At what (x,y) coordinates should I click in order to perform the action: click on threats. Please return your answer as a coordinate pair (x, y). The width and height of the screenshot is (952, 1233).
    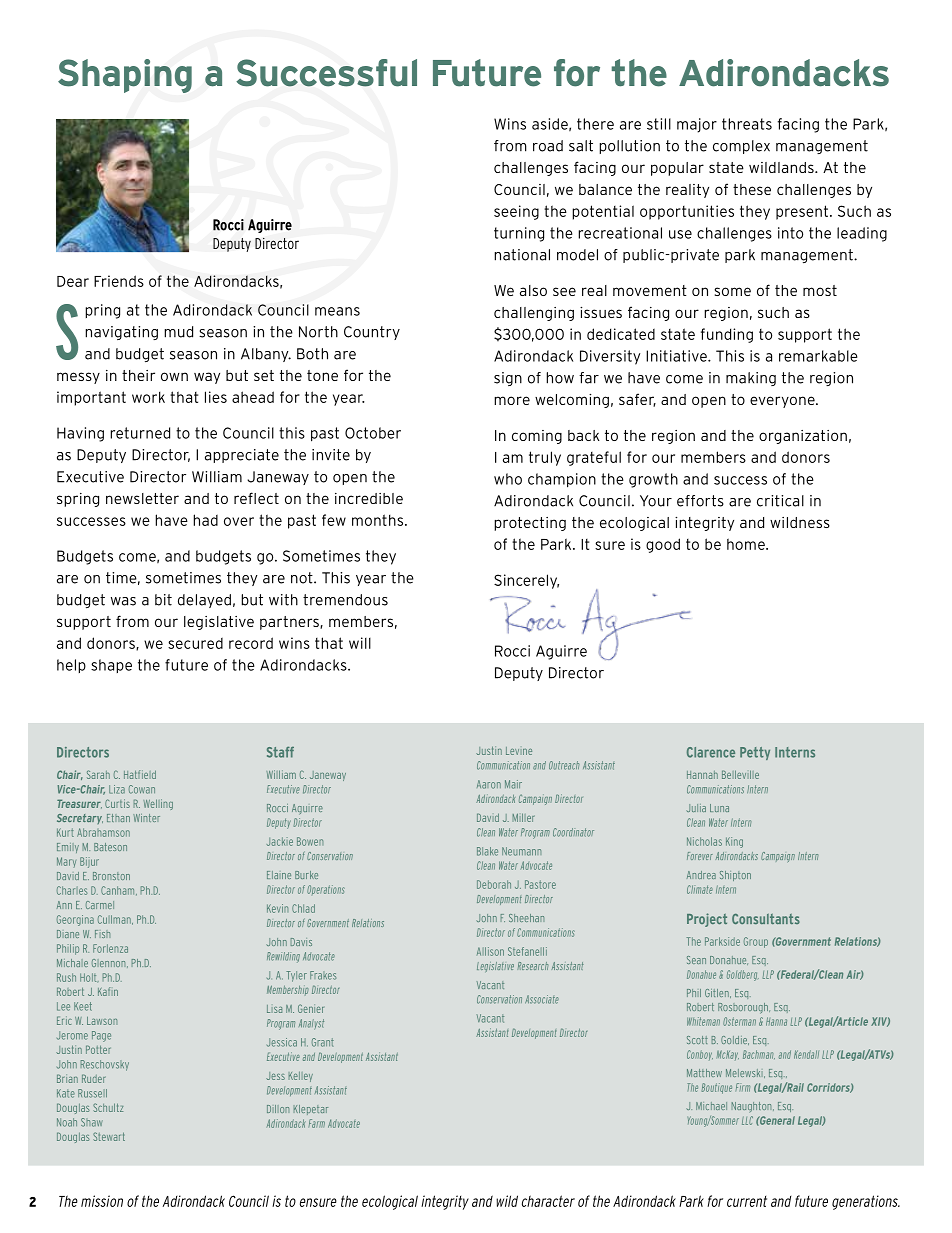
    Looking at the image, I should click on (747, 124).
